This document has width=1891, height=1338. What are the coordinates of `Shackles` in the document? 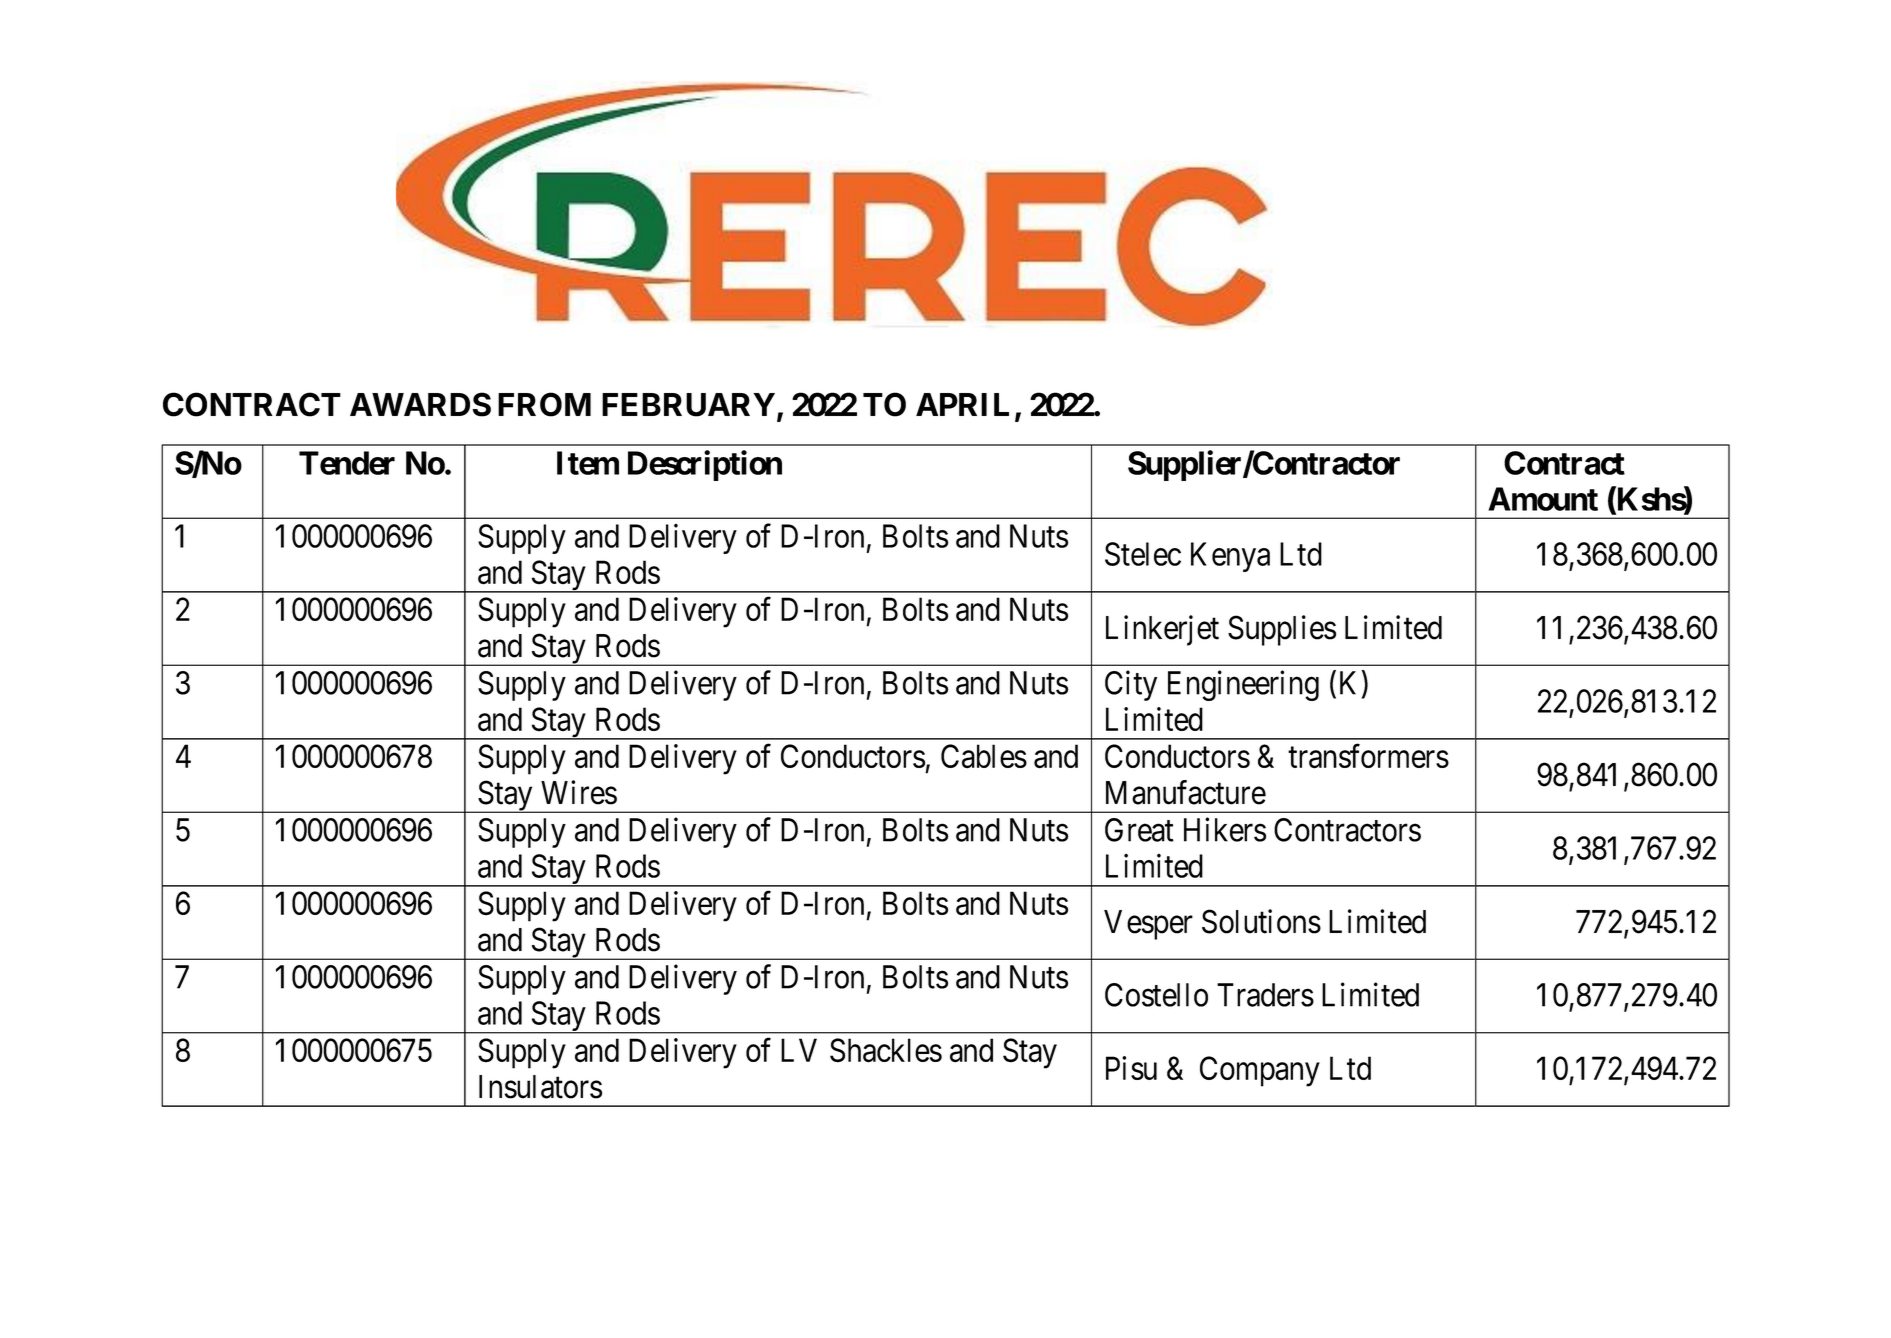 It's located at (886, 1050).
